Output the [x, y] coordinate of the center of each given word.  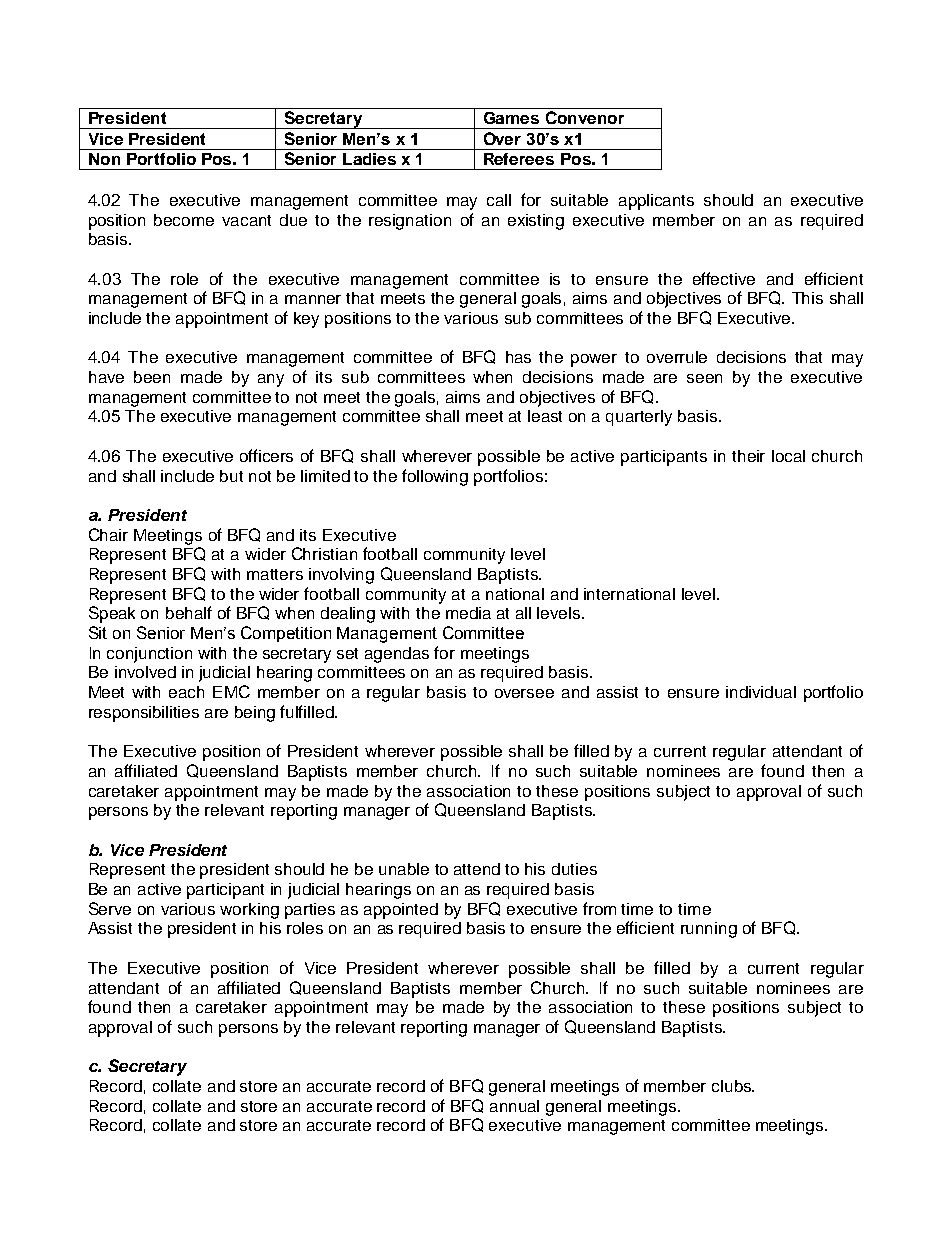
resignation [410, 222]
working [249, 911]
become [184, 220]
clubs [733, 1086]
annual [514, 1106]
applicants [656, 202]
